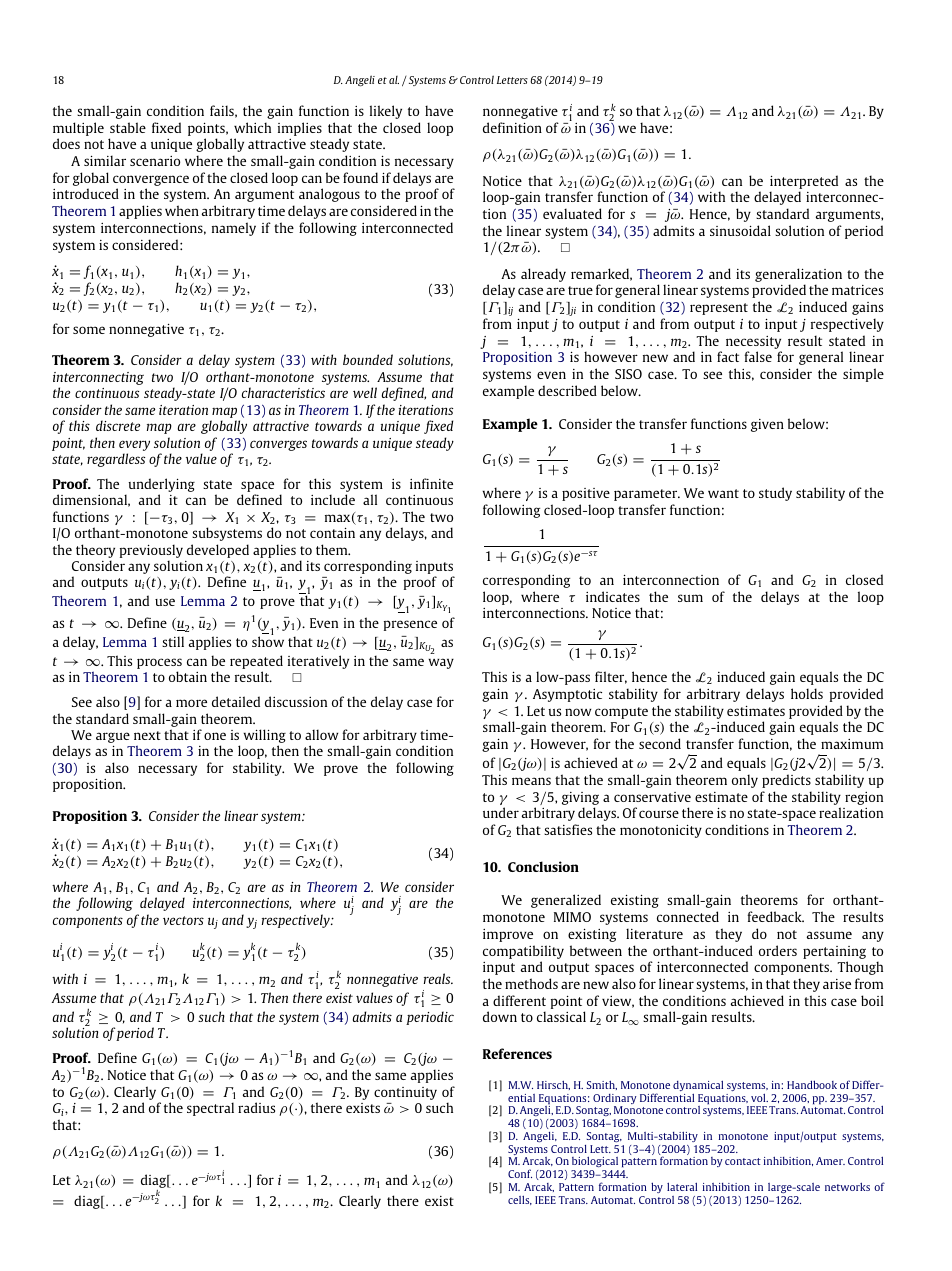 The image size is (952, 1271). I want to click on likely, so click(386, 112).
